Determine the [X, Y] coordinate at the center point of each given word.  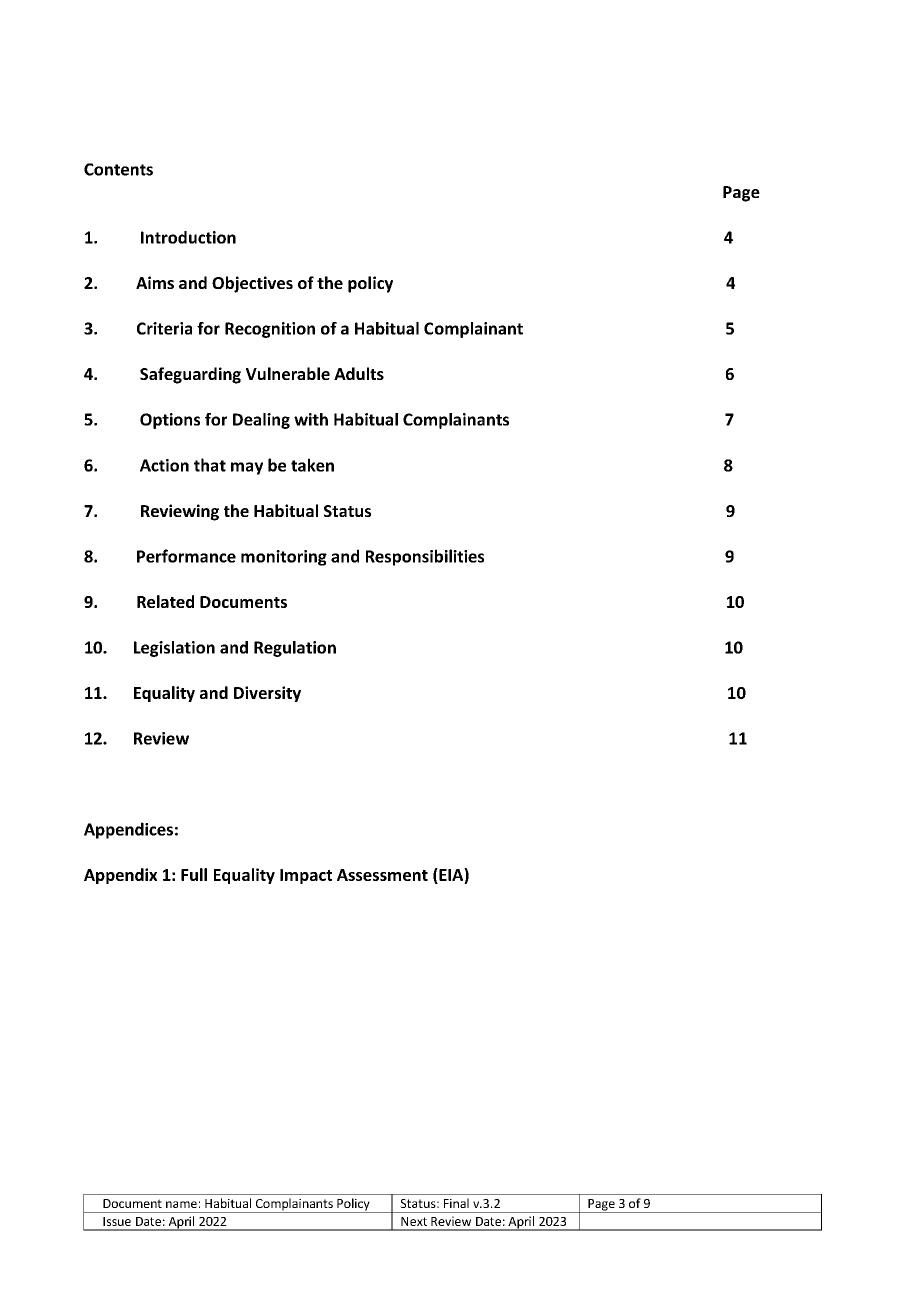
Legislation [174, 649]
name [181, 1204]
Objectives [252, 284]
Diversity [267, 694]
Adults [359, 373]
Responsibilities [425, 557]
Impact [306, 876]
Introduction [188, 237]
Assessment [382, 875]
